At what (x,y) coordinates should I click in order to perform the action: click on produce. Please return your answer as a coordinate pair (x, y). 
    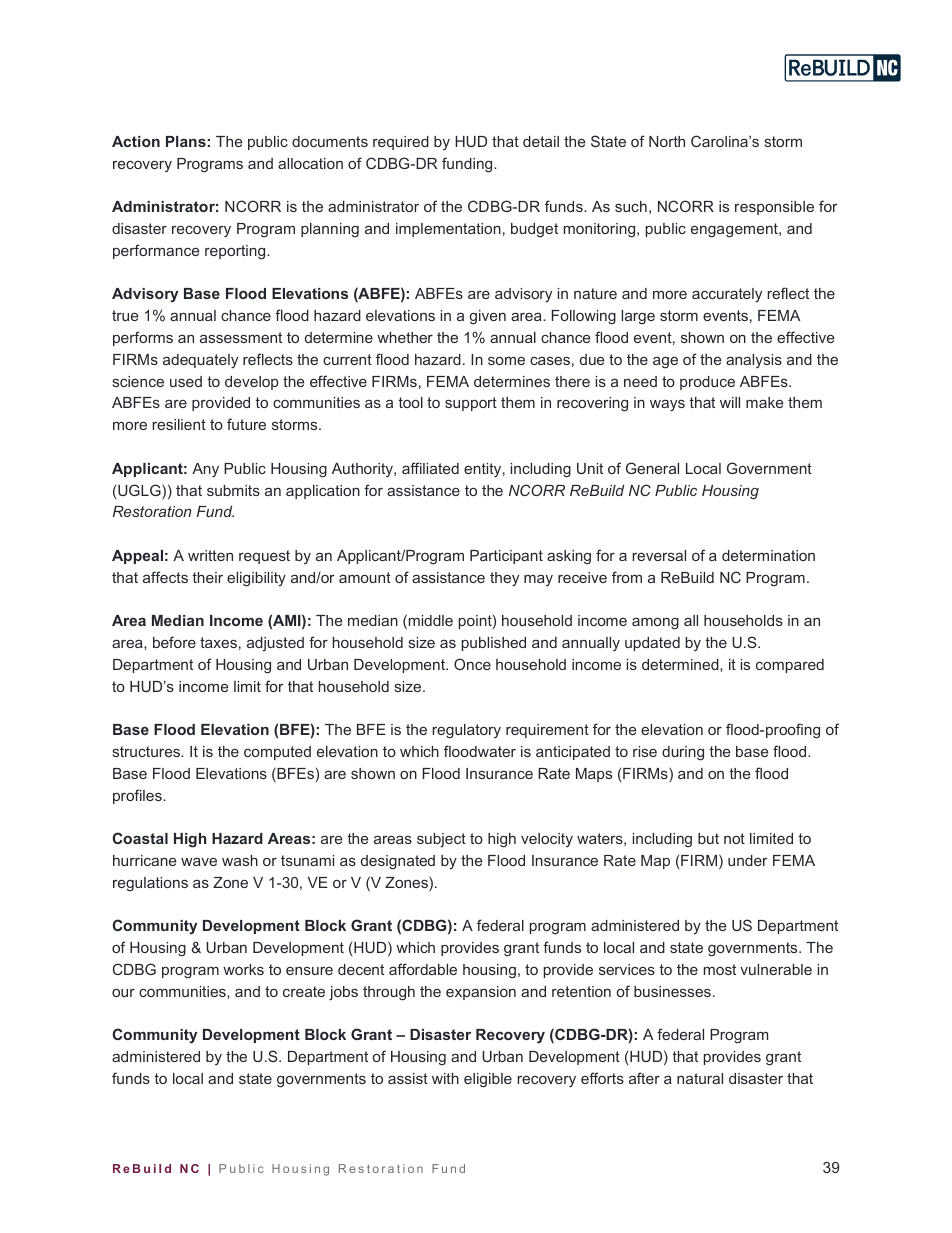
    Looking at the image, I should click on (707, 383).
